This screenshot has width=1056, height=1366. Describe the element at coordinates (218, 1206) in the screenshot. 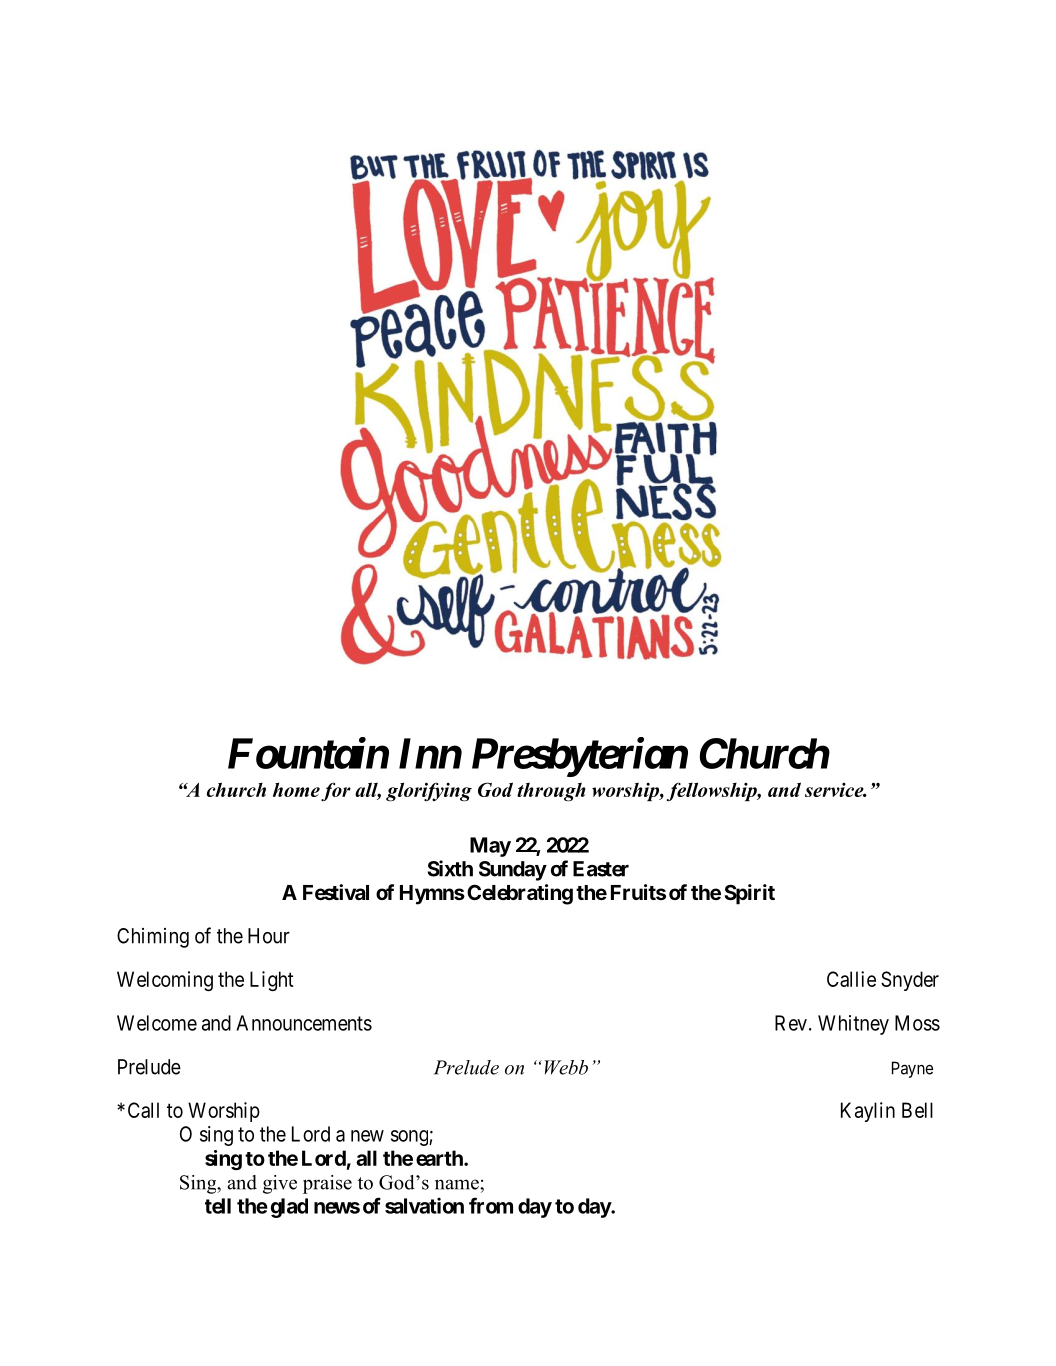

I see `tell` at that location.
